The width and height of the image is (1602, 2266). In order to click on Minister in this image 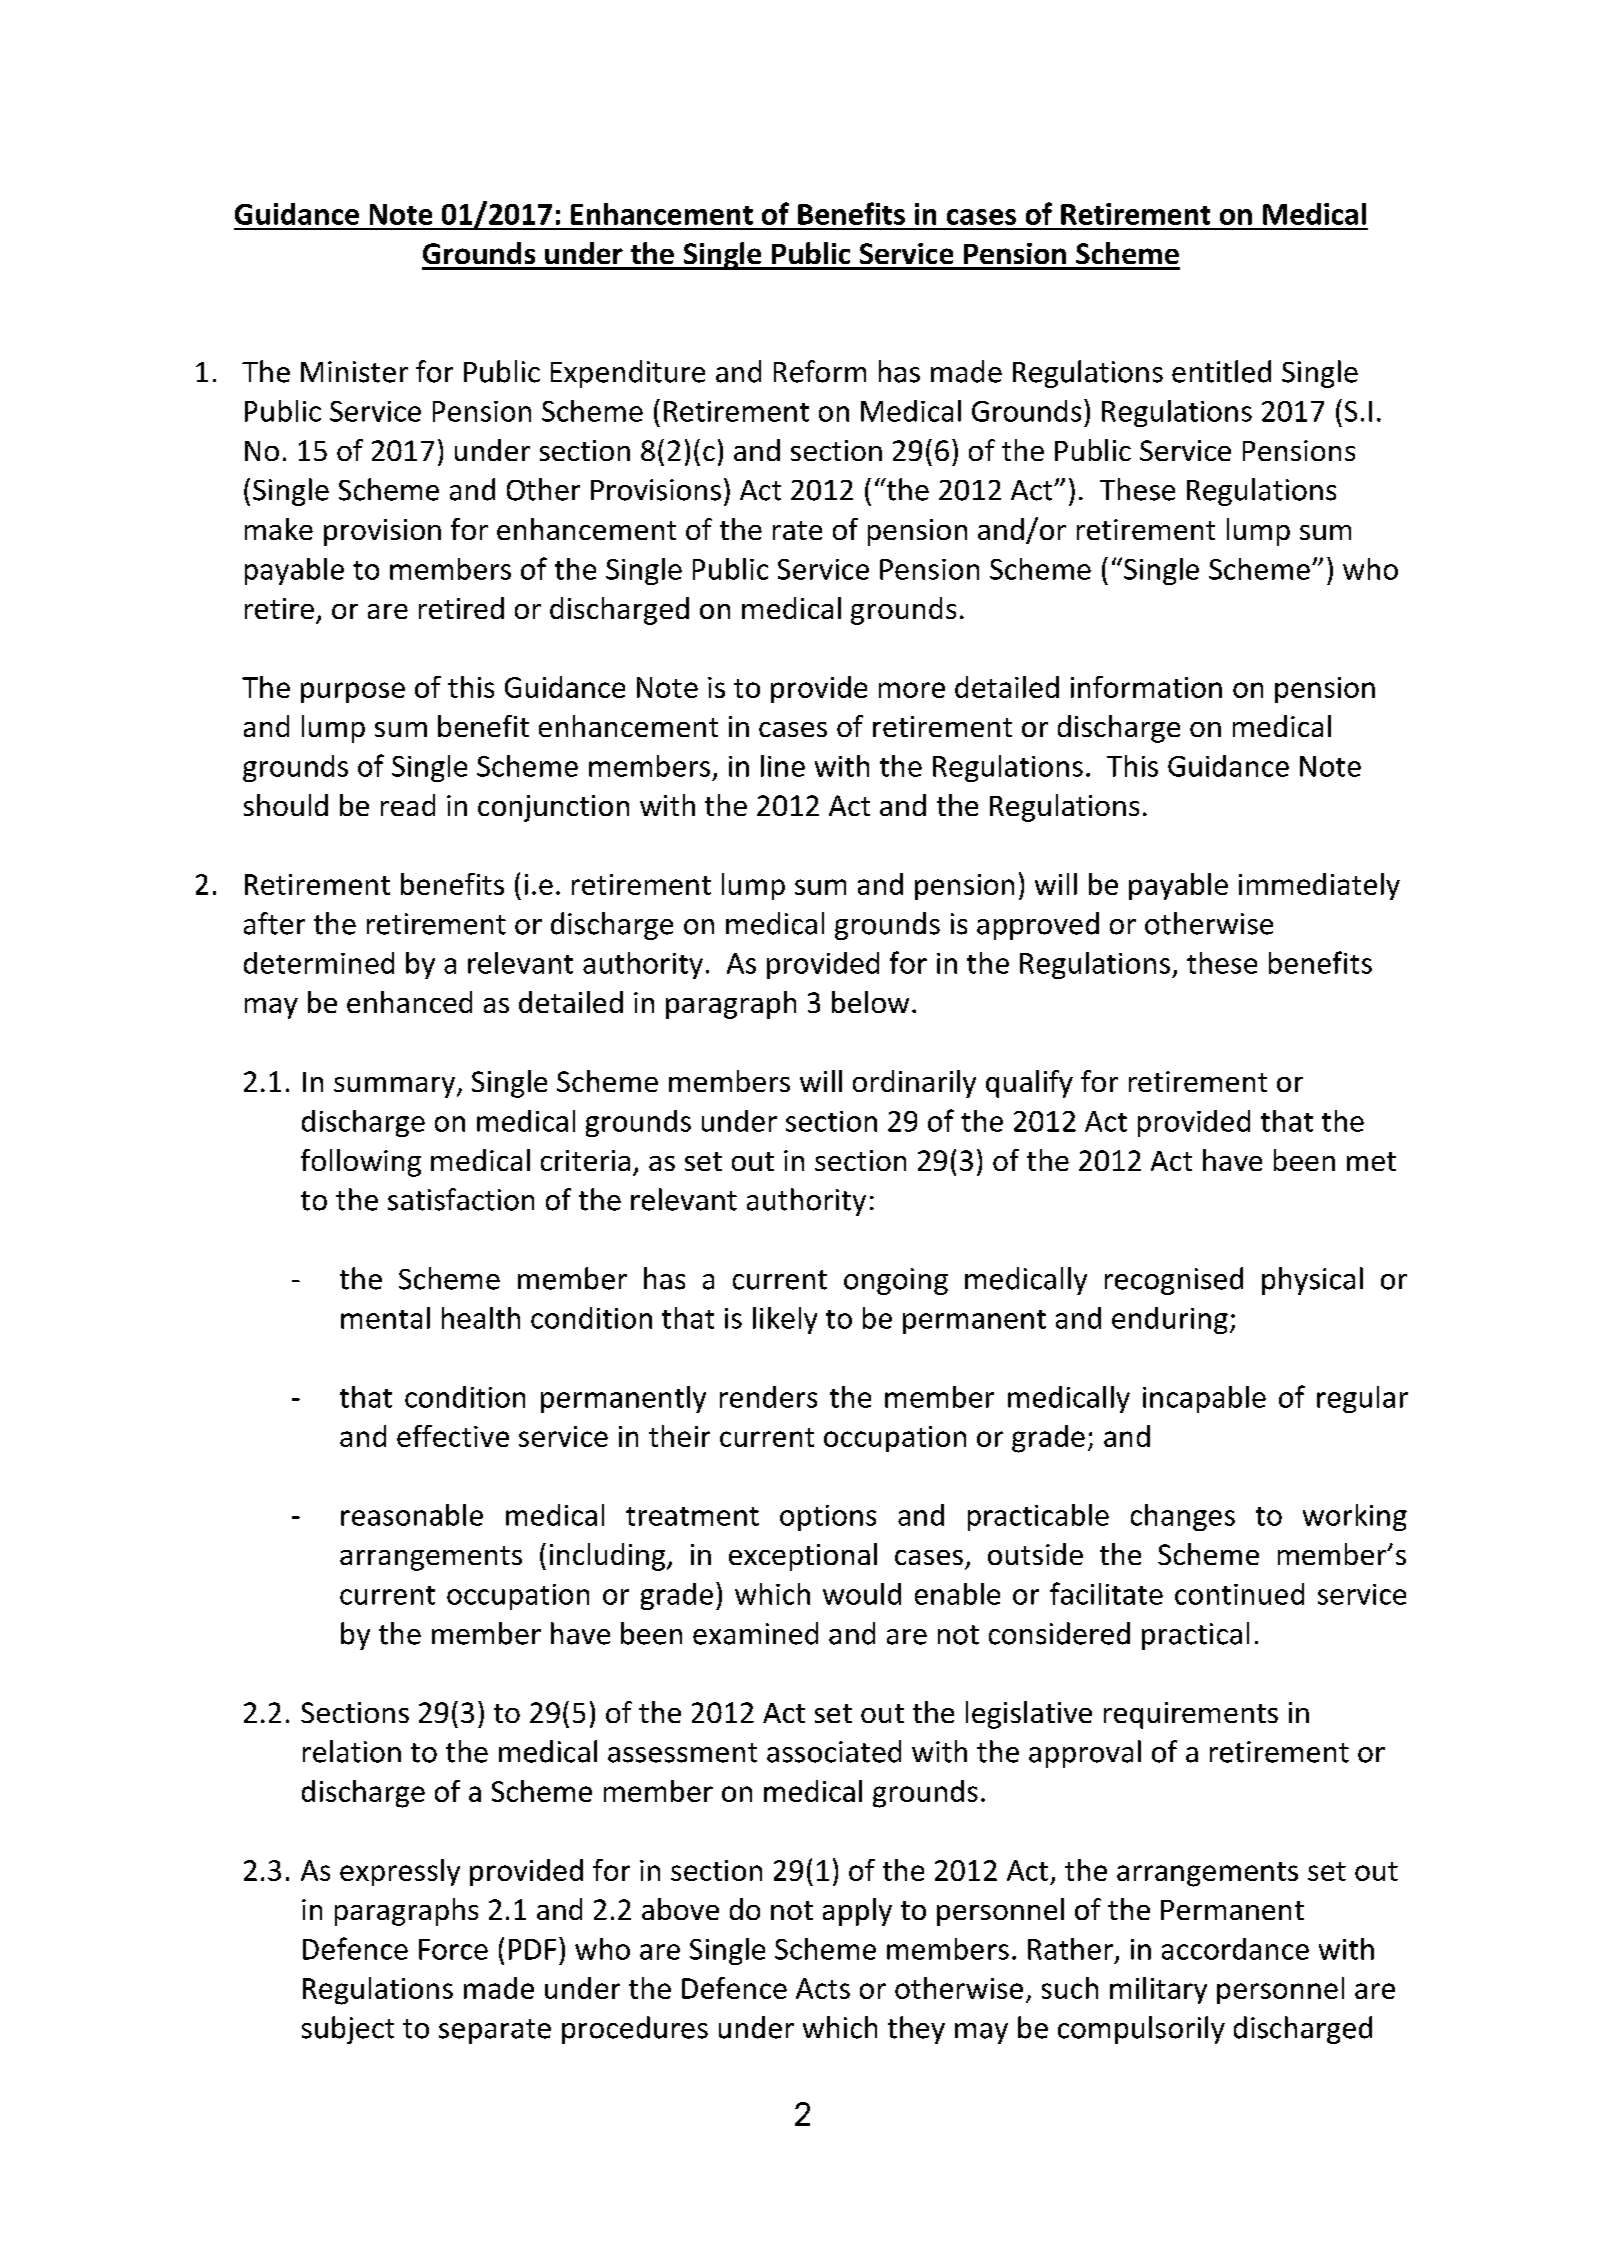, I will do `click(354, 372)`.
